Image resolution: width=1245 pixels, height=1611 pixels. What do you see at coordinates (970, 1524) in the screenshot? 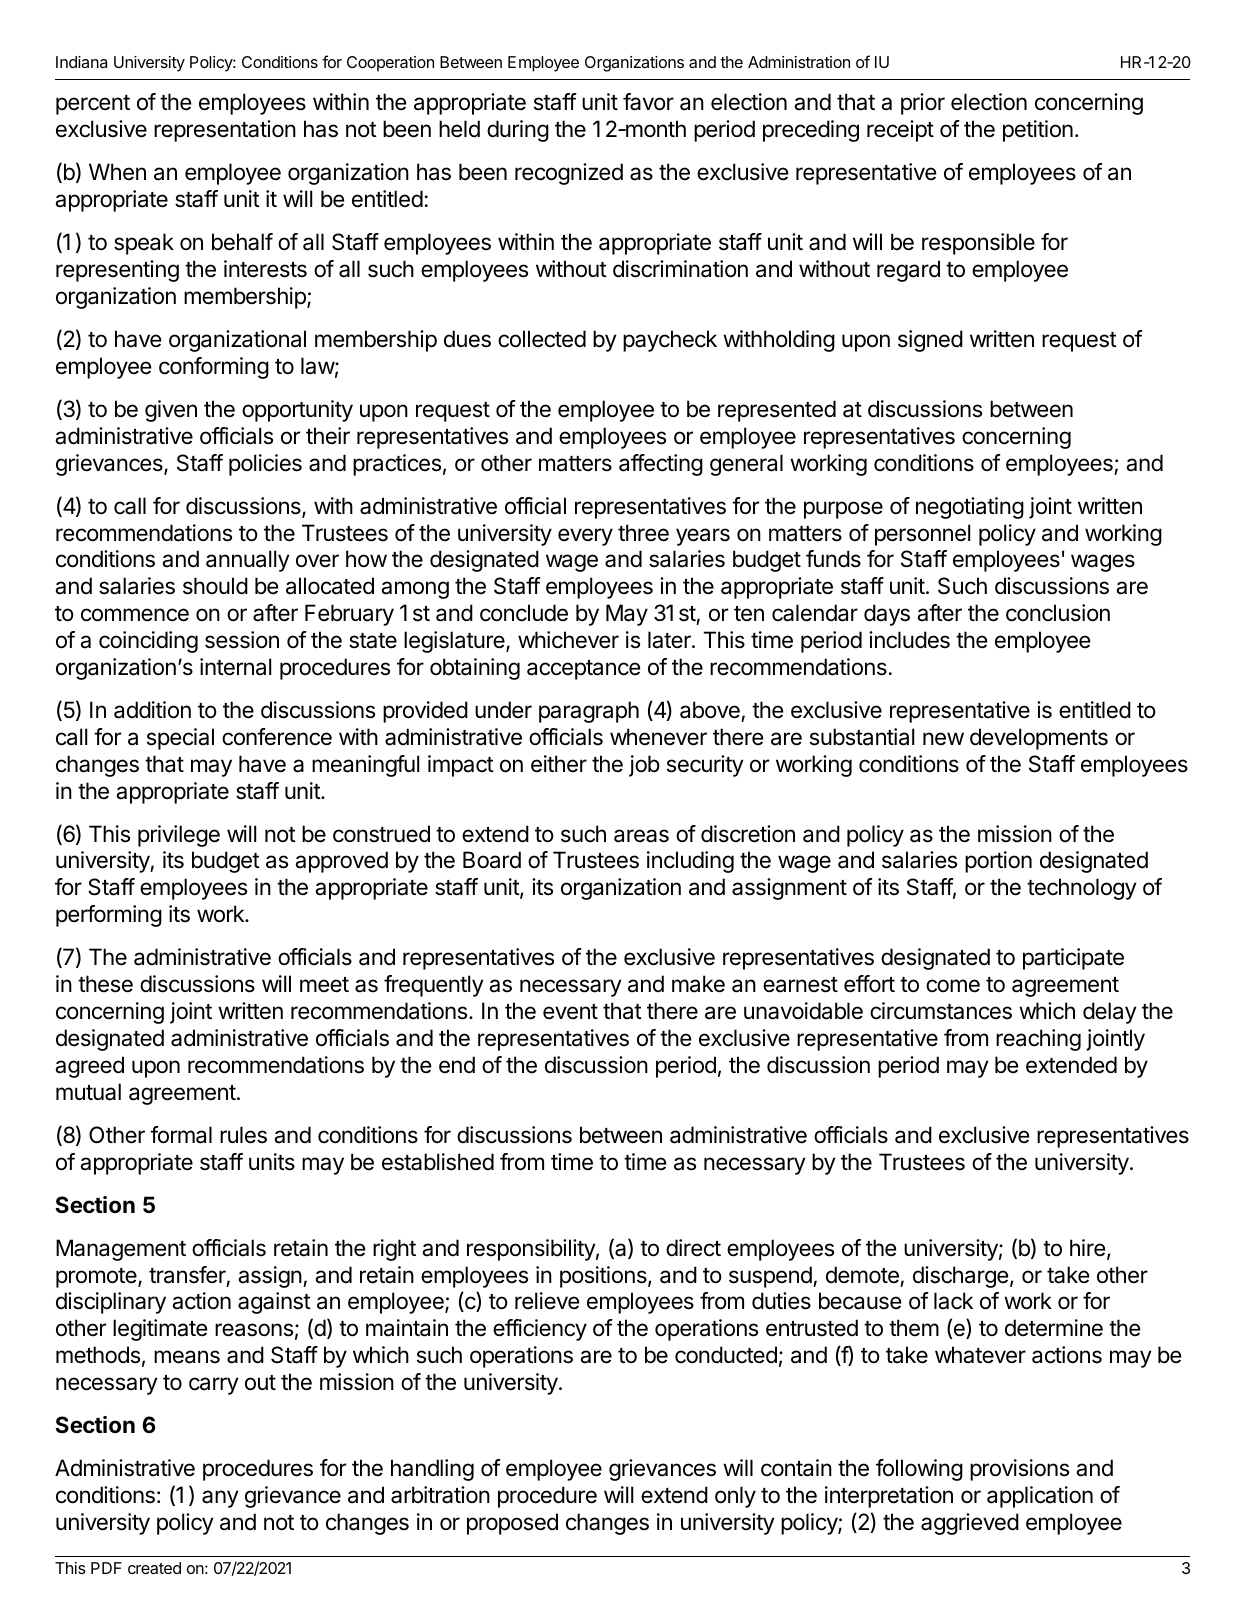
I see `aggrieved` at bounding box center [970, 1524].
